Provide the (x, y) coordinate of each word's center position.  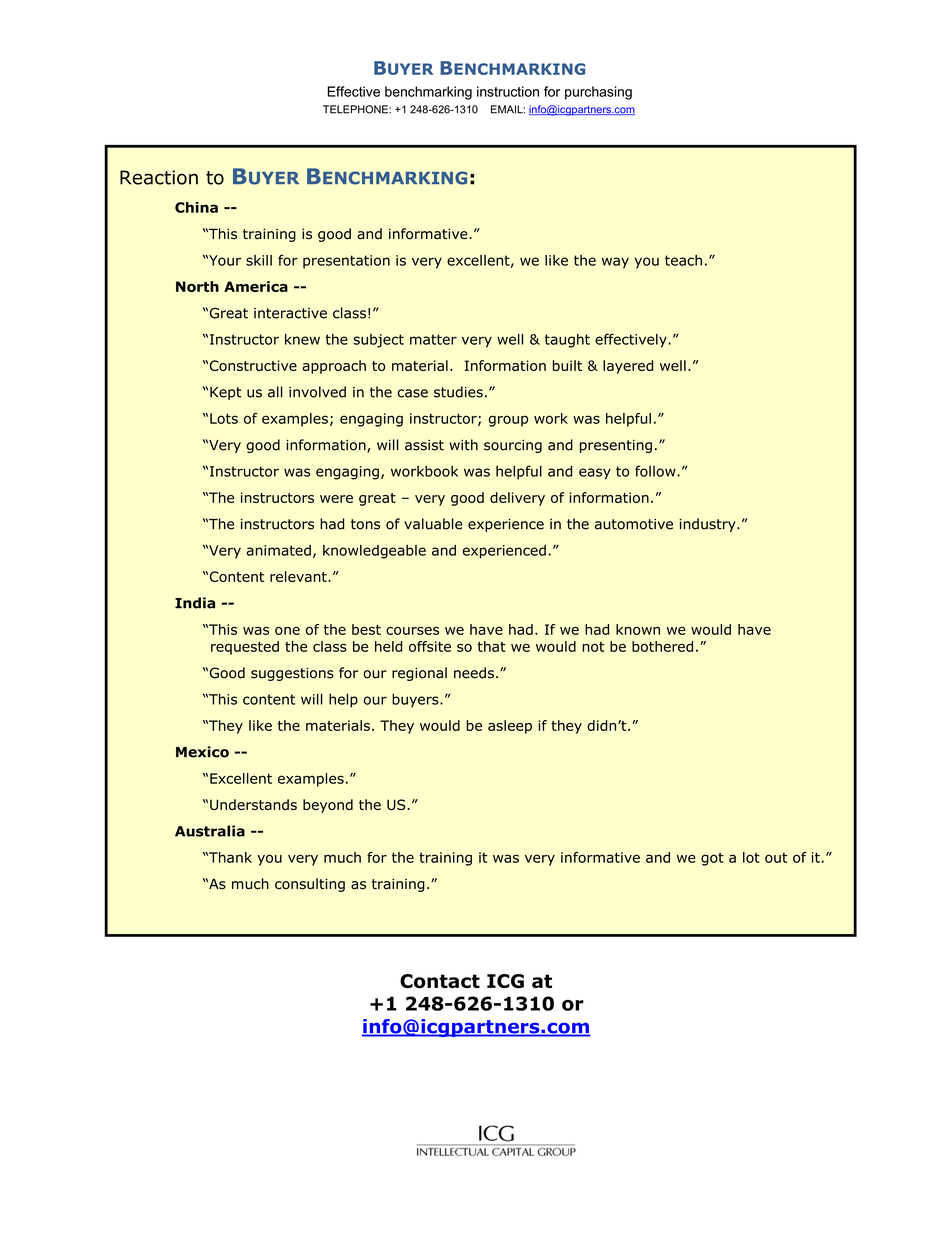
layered (628, 367)
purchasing (598, 93)
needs (474, 673)
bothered (662, 646)
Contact (440, 981)
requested (245, 648)
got (712, 859)
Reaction (159, 177)
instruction (508, 91)
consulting (310, 885)
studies (458, 392)
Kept (225, 393)
